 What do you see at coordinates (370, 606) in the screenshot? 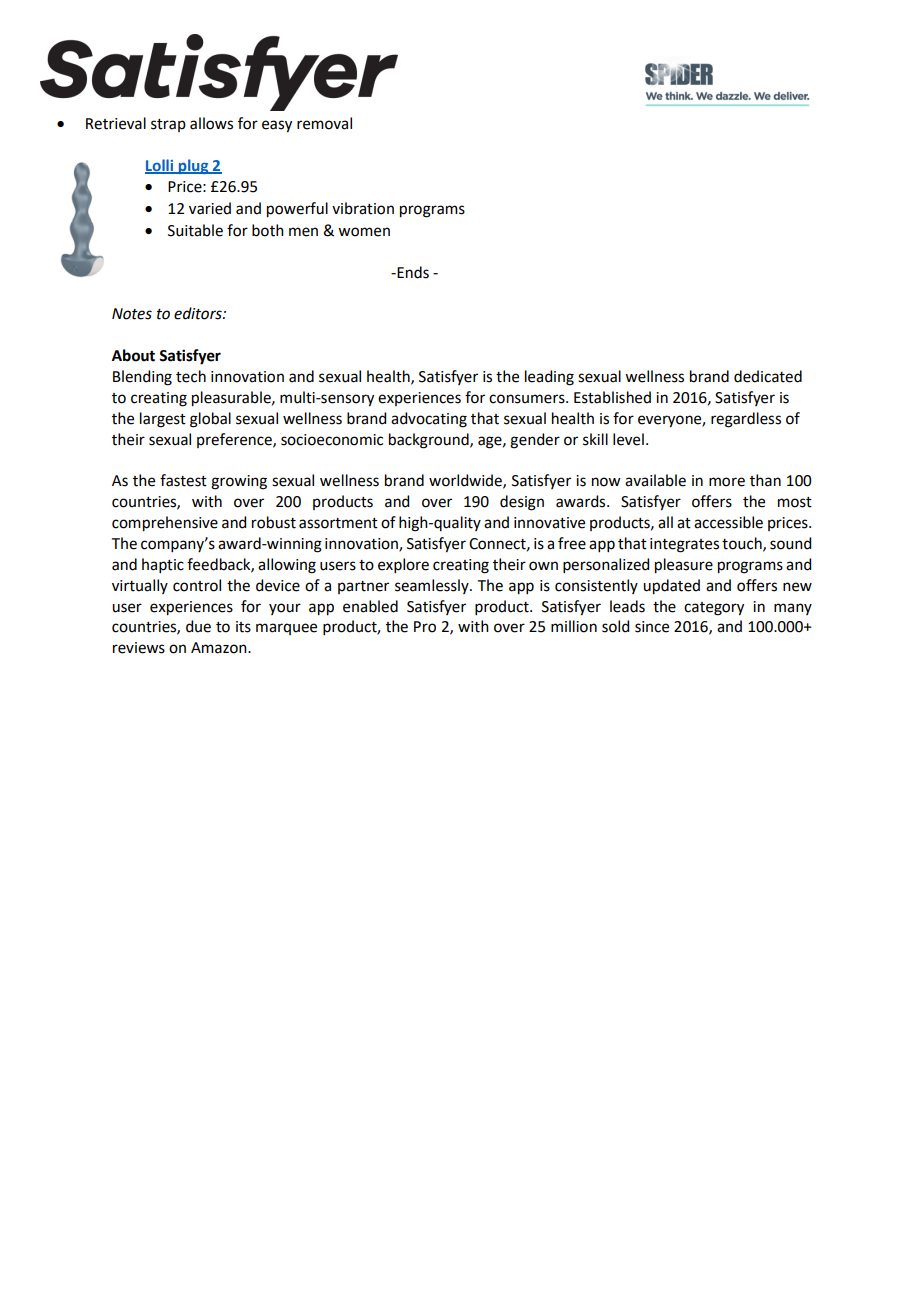
I see `enabled` at bounding box center [370, 606].
